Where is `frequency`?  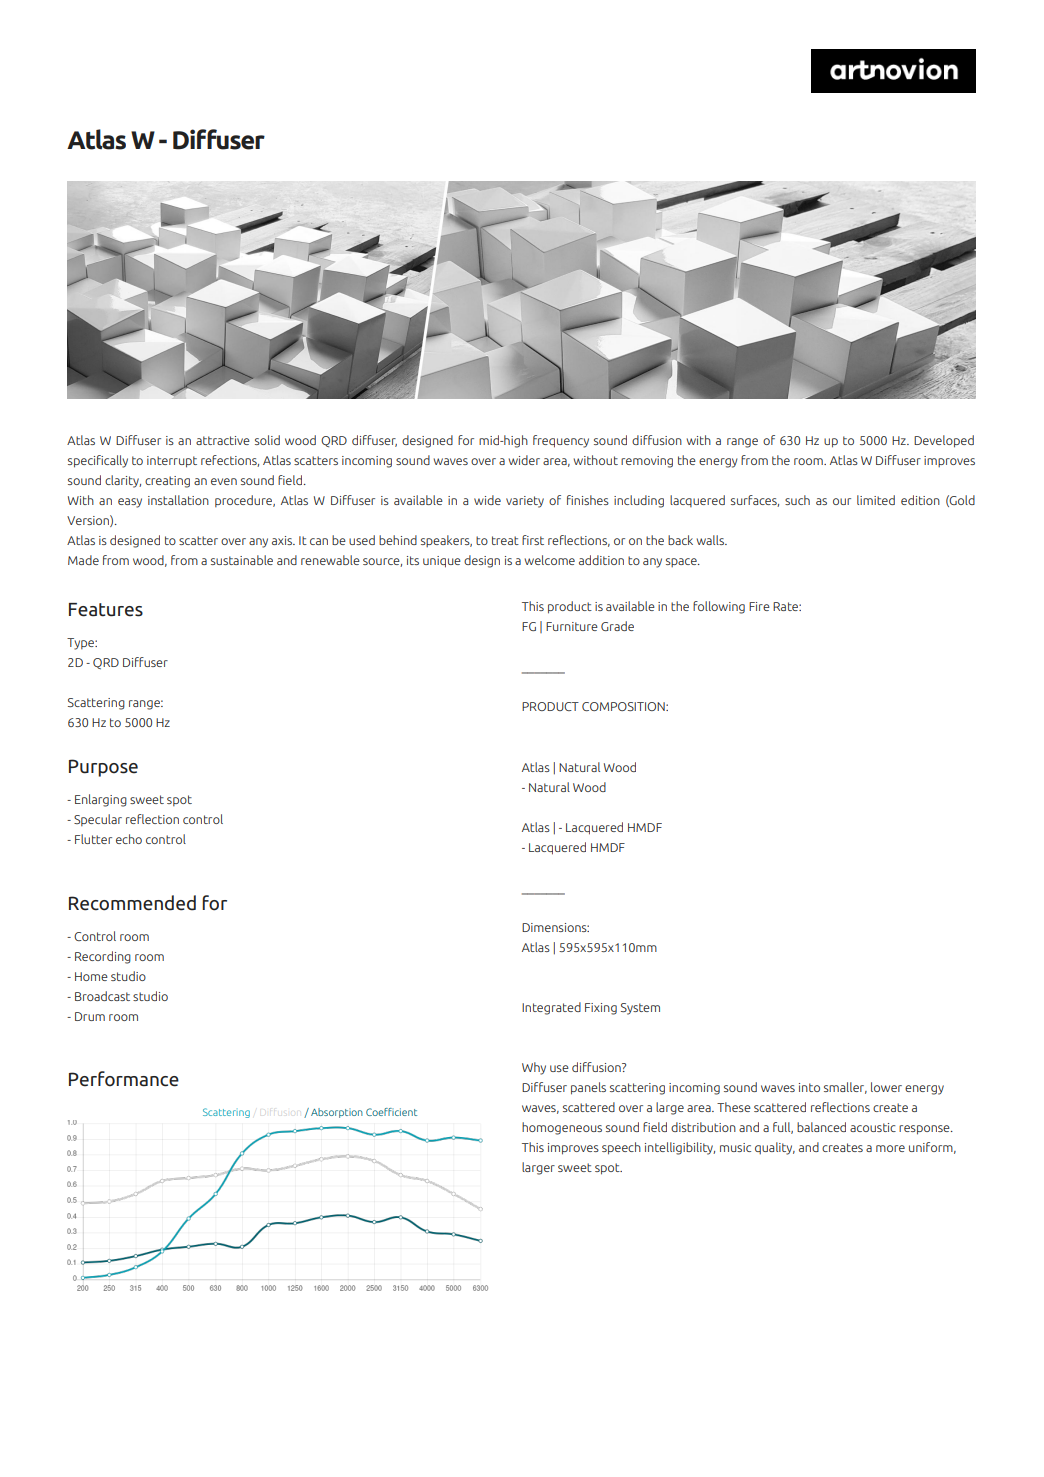 frequency is located at coordinates (561, 441).
